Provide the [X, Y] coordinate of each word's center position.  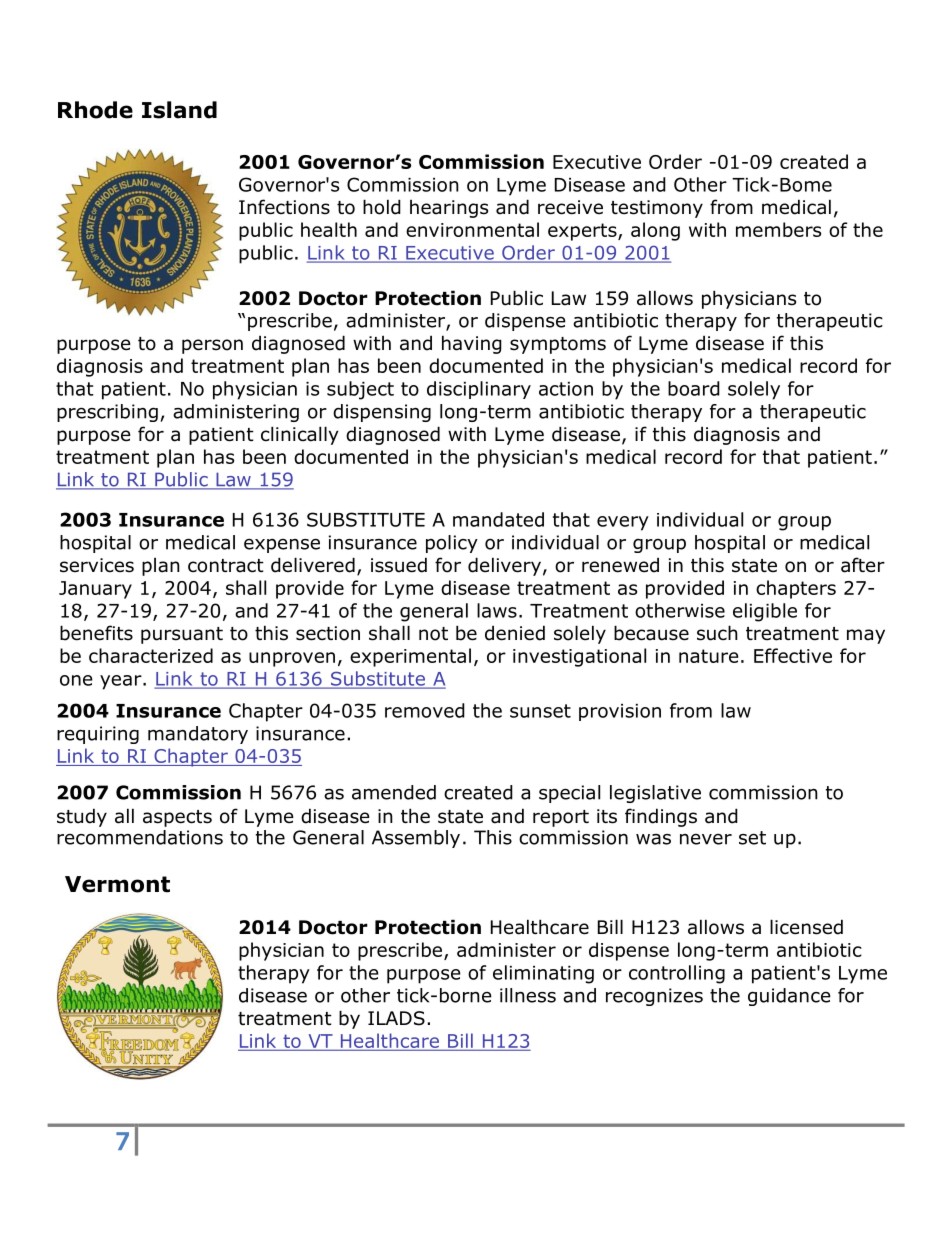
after [863, 565]
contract [226, 566]
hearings [449, 209]
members [778, 229]
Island [179, 110]
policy [452, 544]
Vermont [117, 884]
